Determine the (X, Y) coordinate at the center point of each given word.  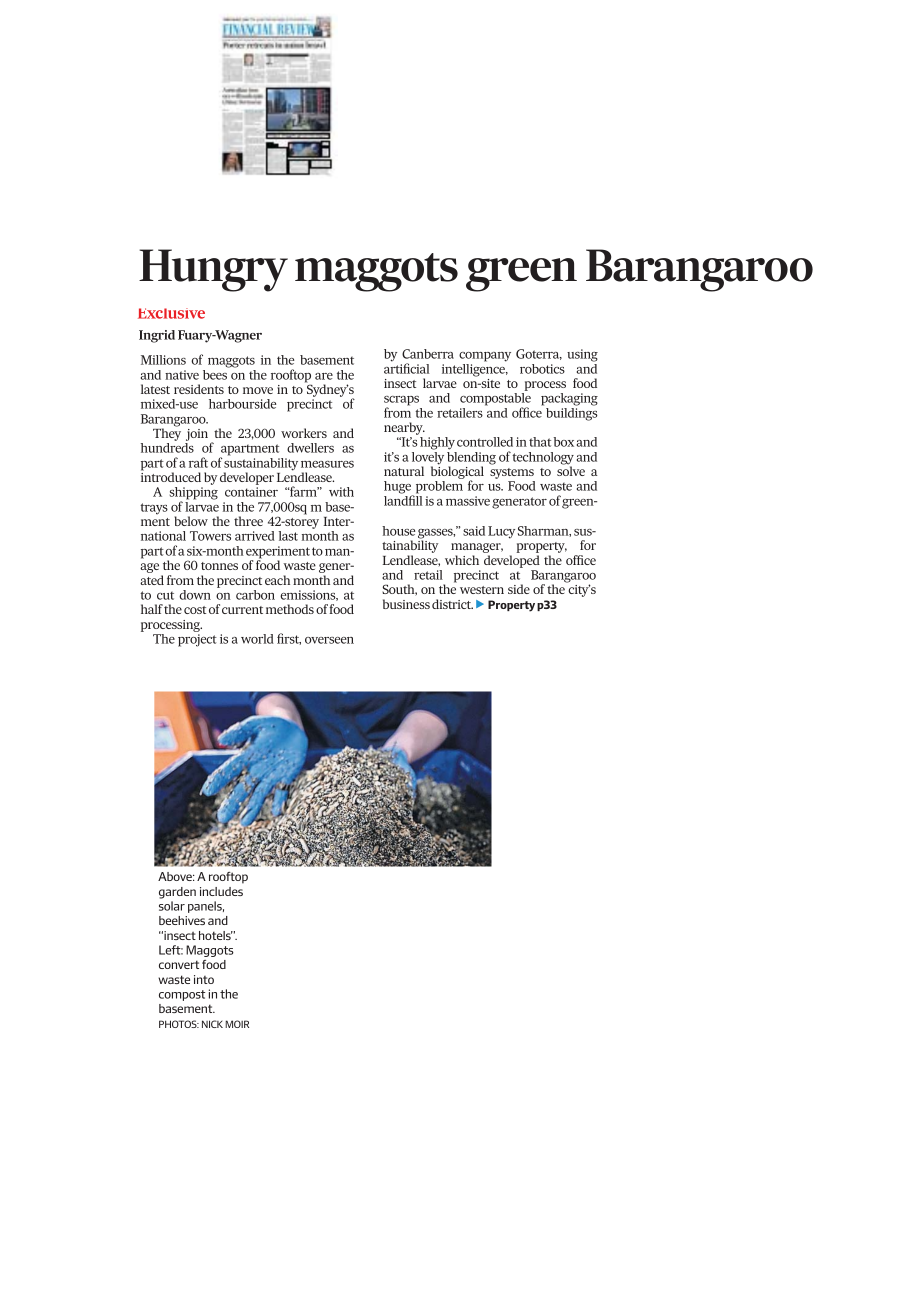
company (485, 357)
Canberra (428, 354)
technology (543, 459)
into (204, 979)
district (452, 604)
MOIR (237, 1024)
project (197, 640)
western (482, 590)
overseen (329, 640)
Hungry (213, 270)
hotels (216, 935)
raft (198, 462)
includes (221, 891)
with (341, 492)
